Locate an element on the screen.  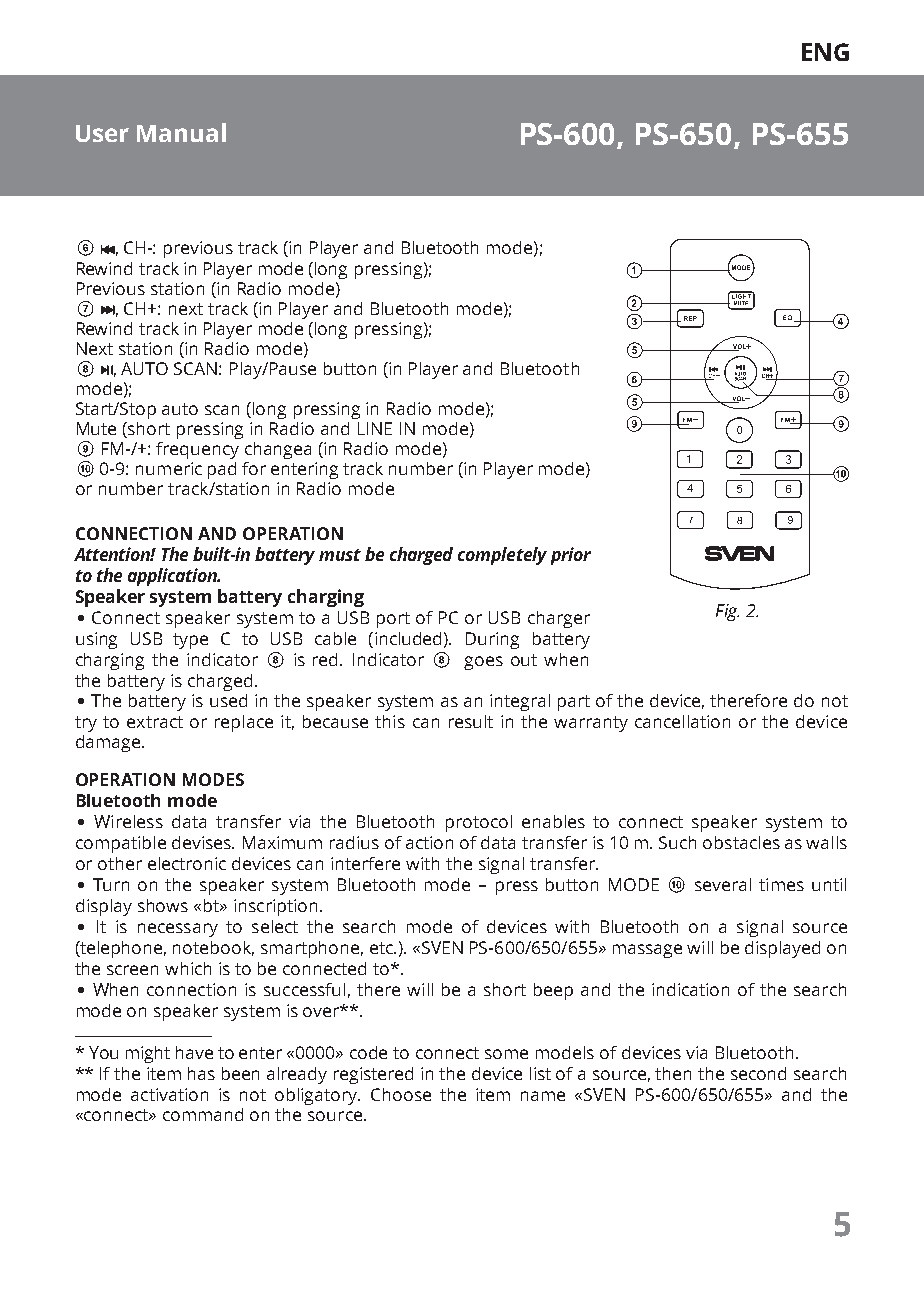
devises is located at coordinates (202, 842).
